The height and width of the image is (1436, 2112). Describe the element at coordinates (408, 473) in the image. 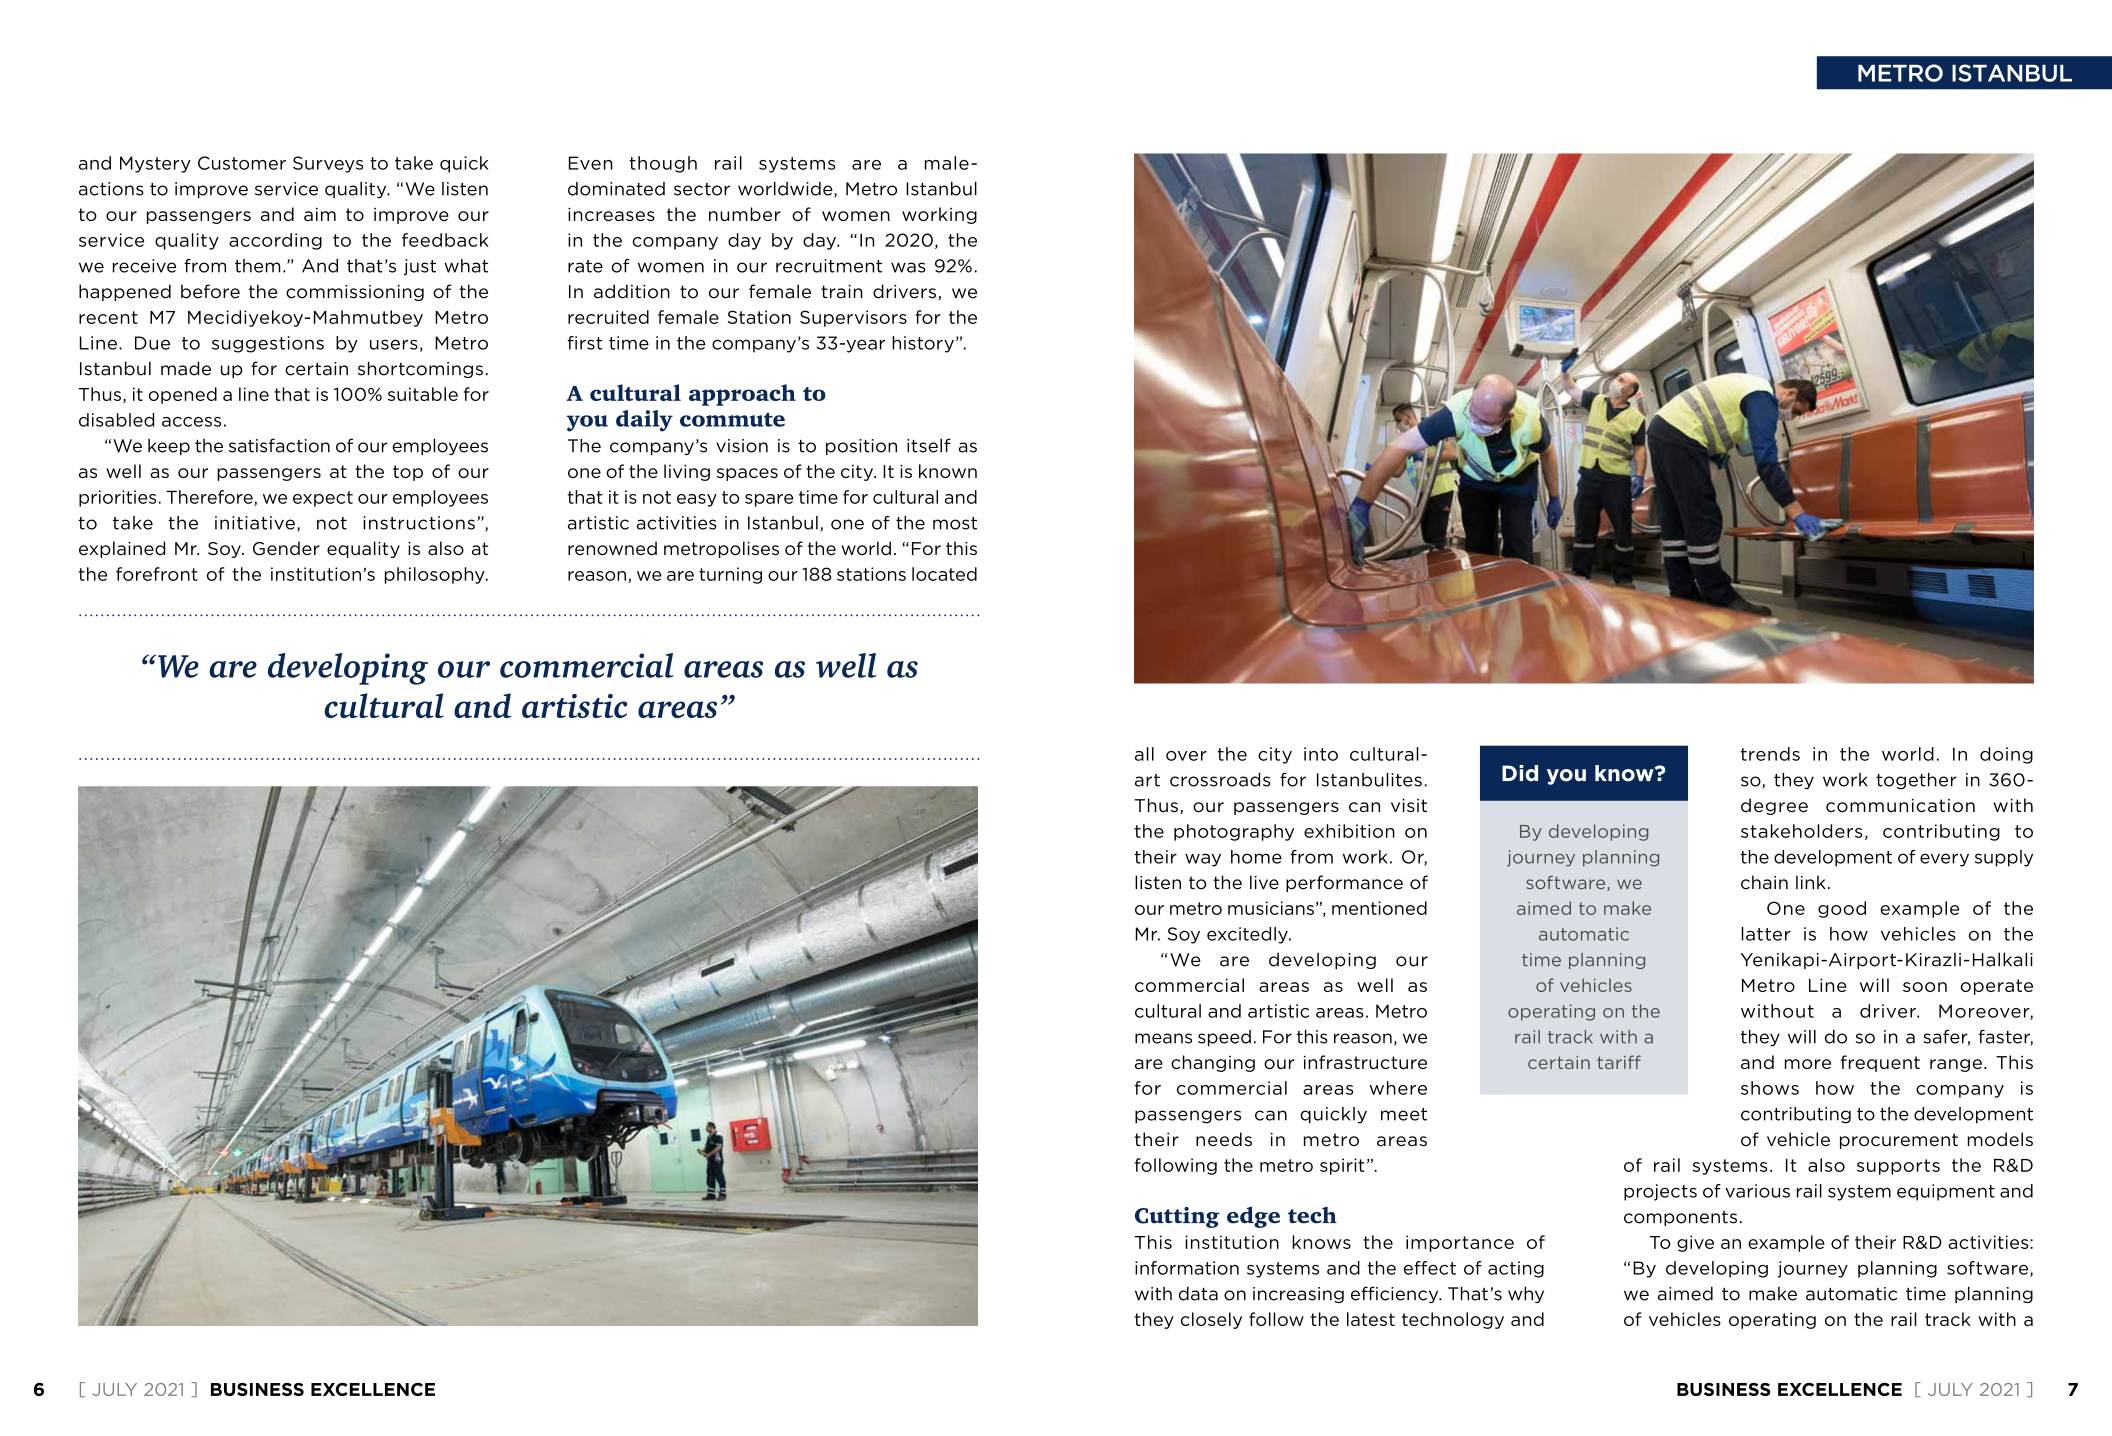

I see `top` at that location.
